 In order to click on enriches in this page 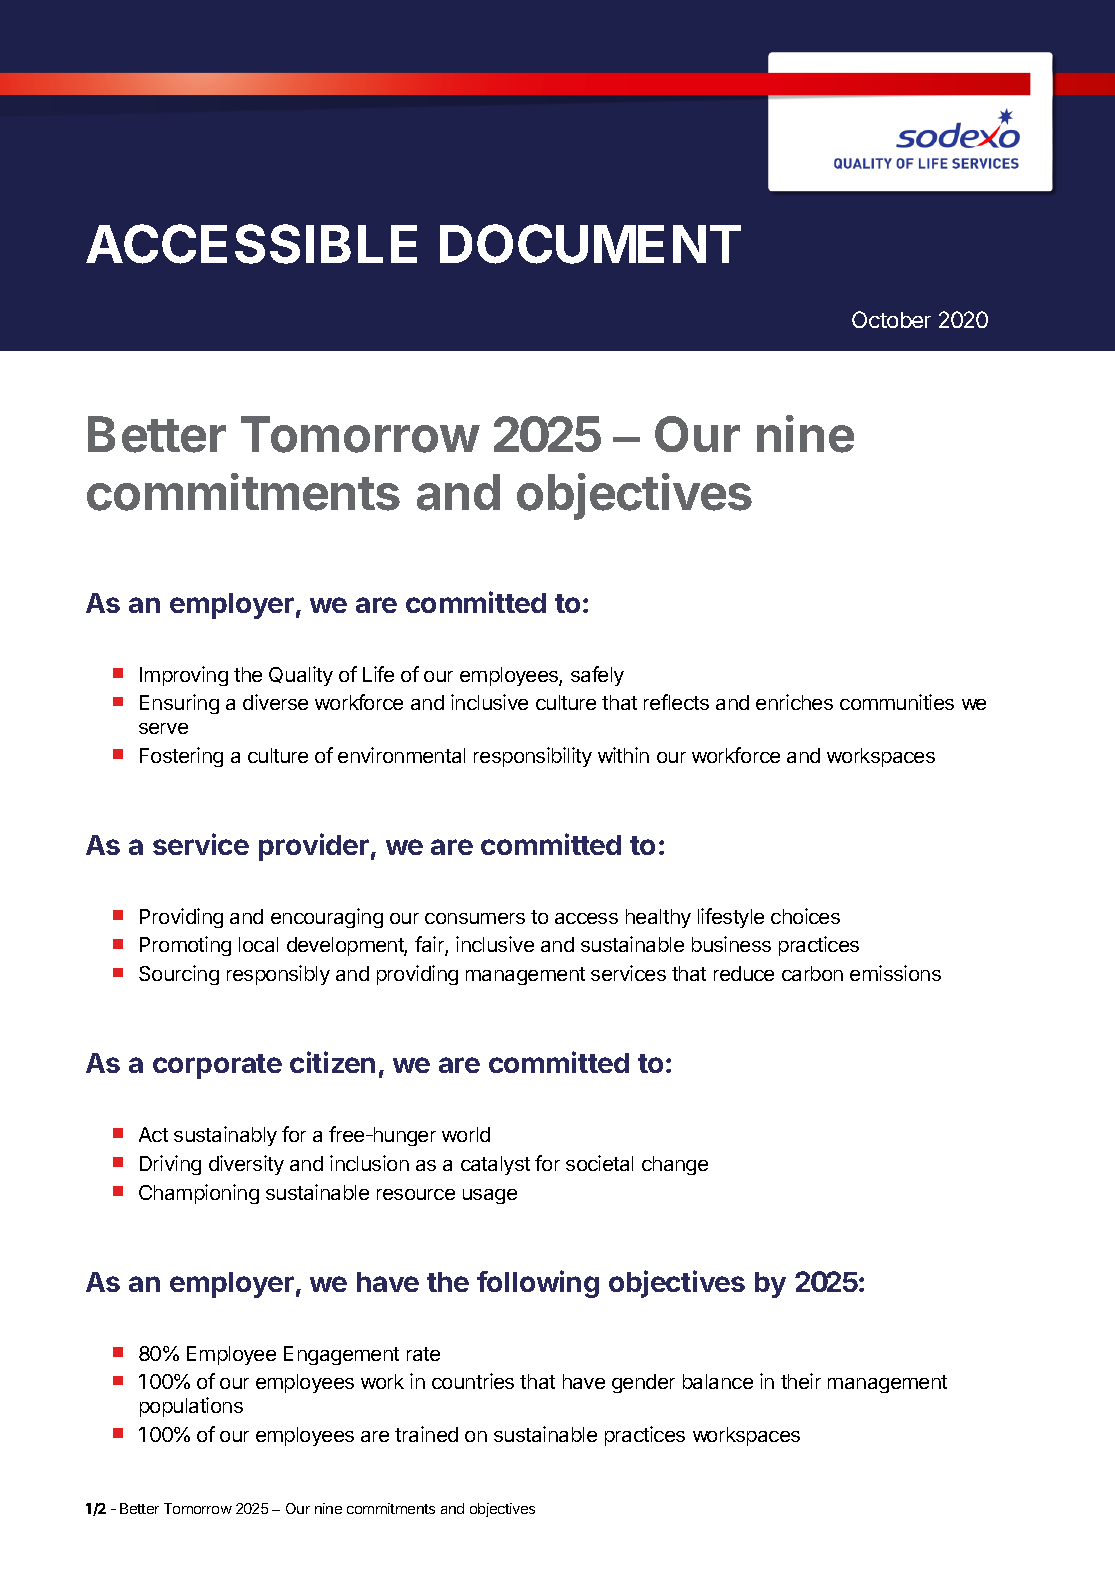, I will do `click(794, 702)`.
